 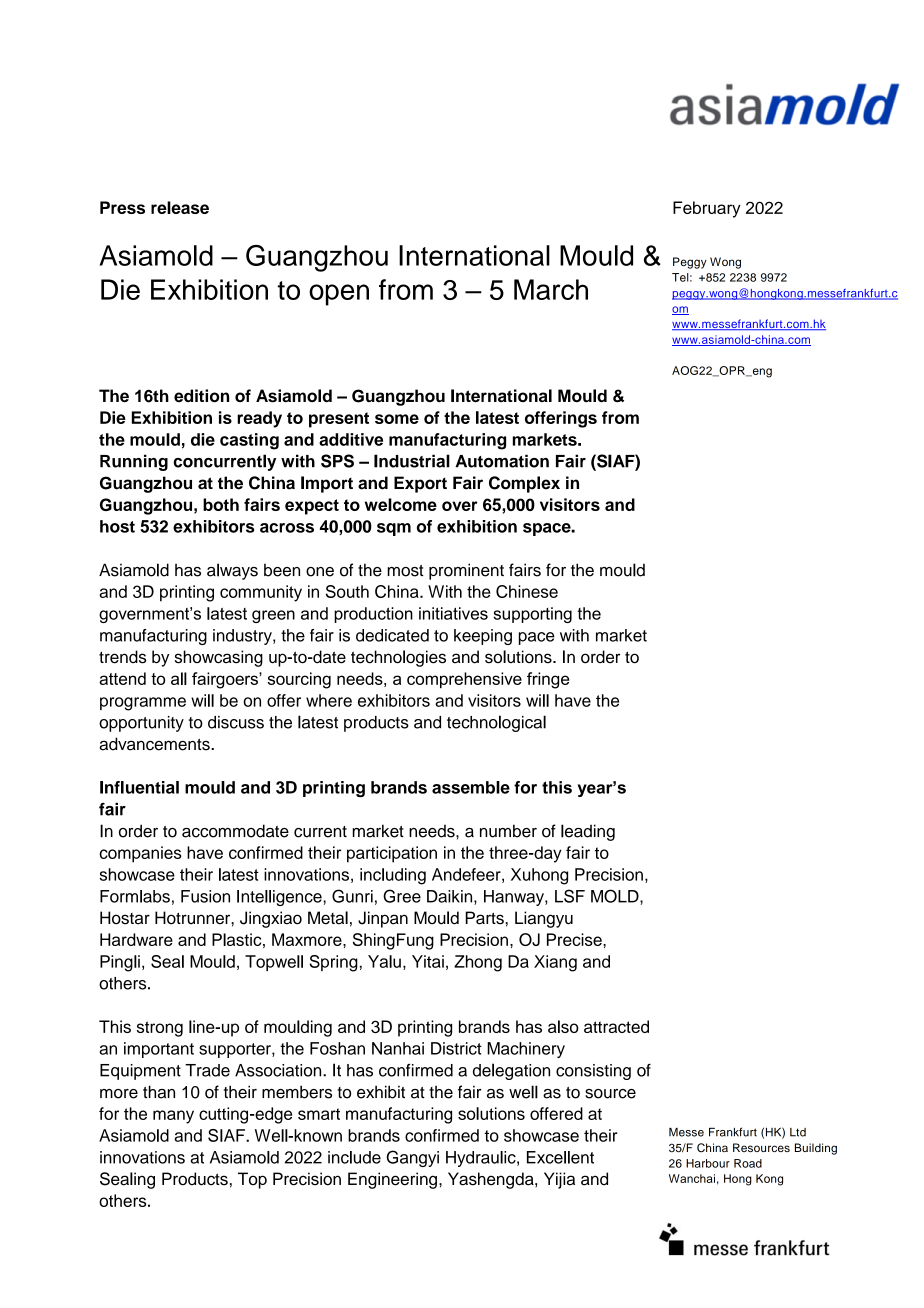 I want to click on February, so click(x=707, y=209).
